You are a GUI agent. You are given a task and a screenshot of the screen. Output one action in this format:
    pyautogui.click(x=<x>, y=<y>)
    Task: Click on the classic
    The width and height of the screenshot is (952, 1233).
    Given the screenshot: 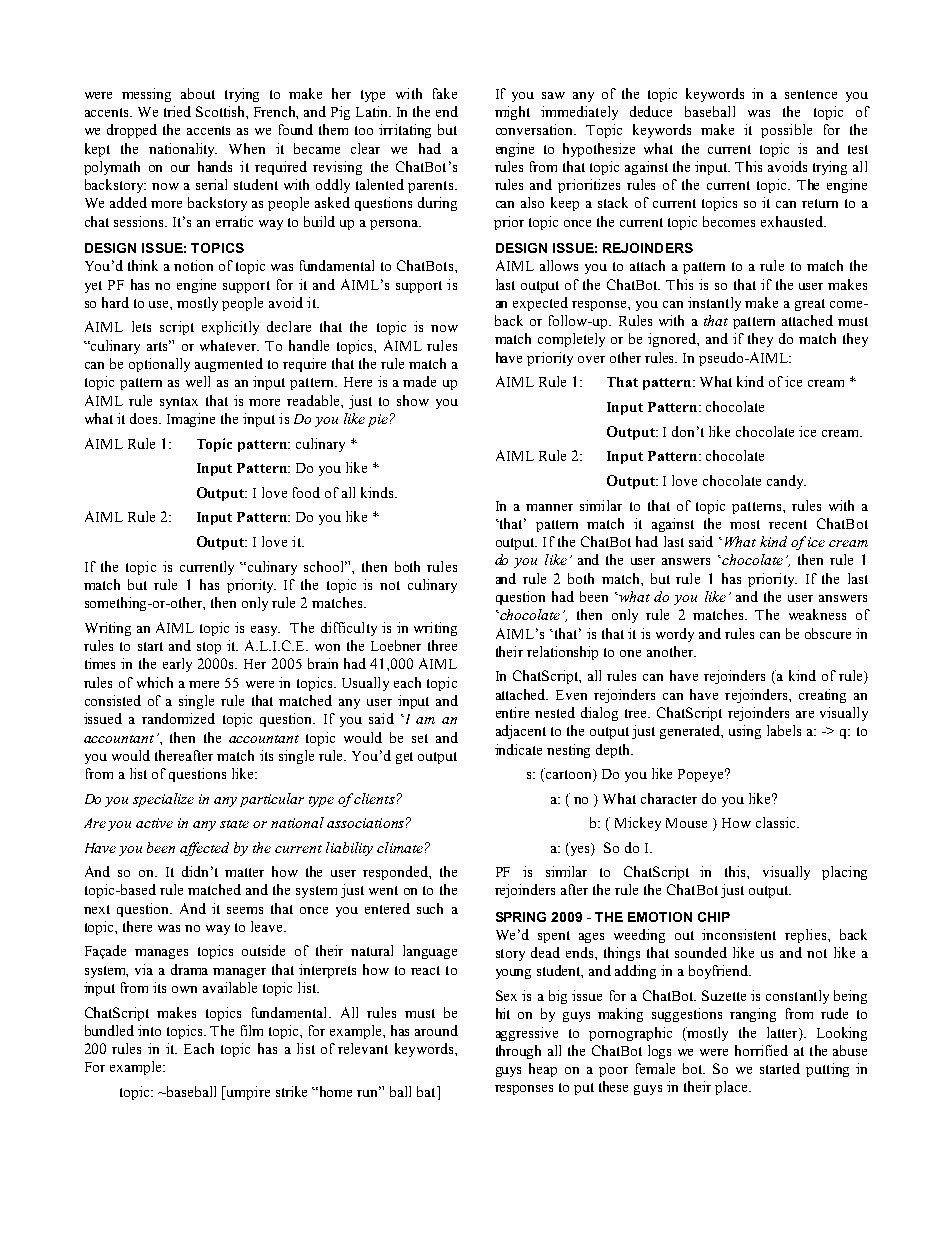 What is the action you would take?
    pyautogui.click(x=777, y=822)
